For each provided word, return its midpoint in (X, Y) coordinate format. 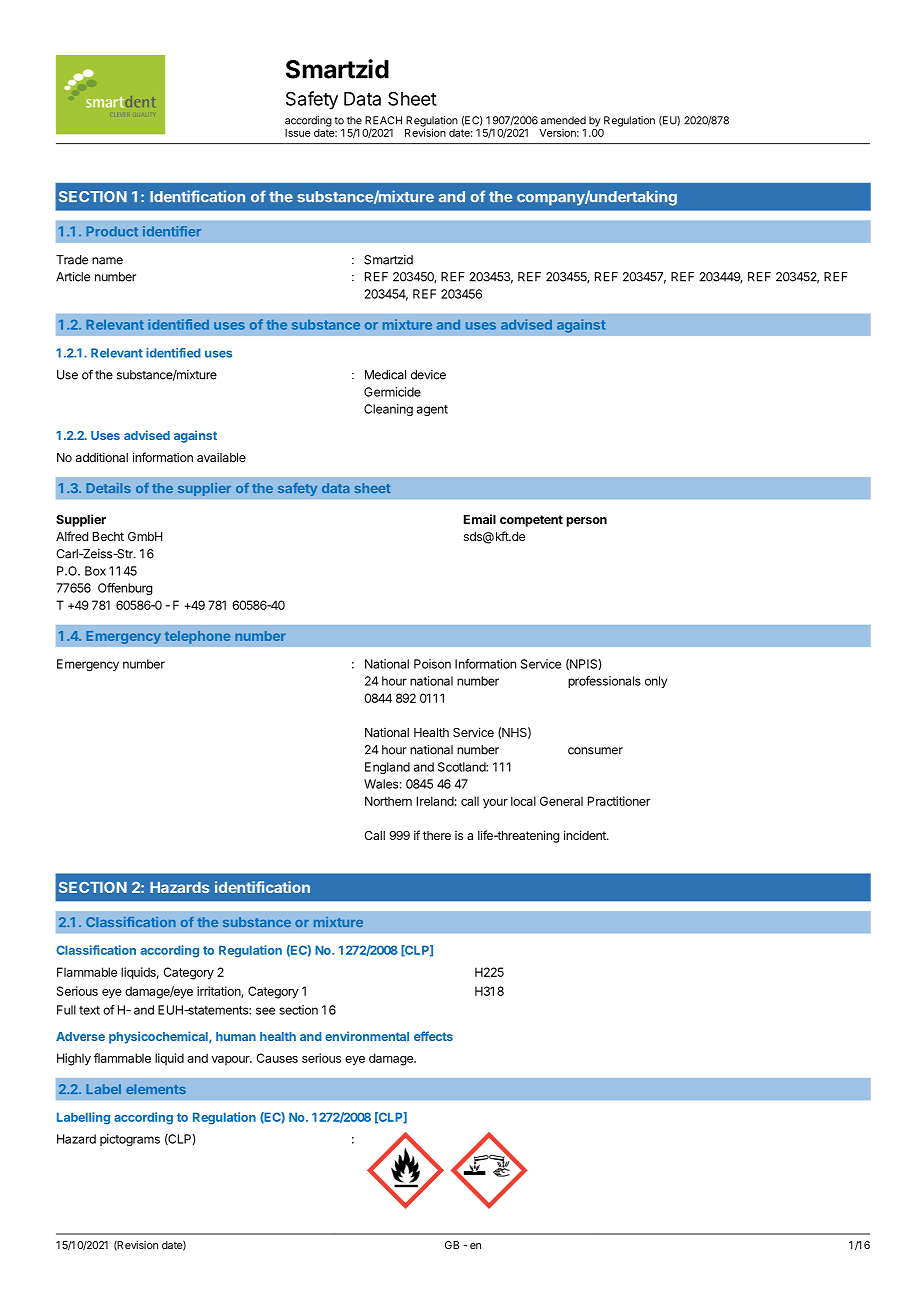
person (586, 522)
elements (156, 1089)
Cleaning (388, 410)
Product (112, 231)
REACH (383, 120)
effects (433, 1036)
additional (102, 457)
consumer (595, 751)
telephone (197, 637)
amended (563, 120)
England (387, 768)
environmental (367, 1036)
